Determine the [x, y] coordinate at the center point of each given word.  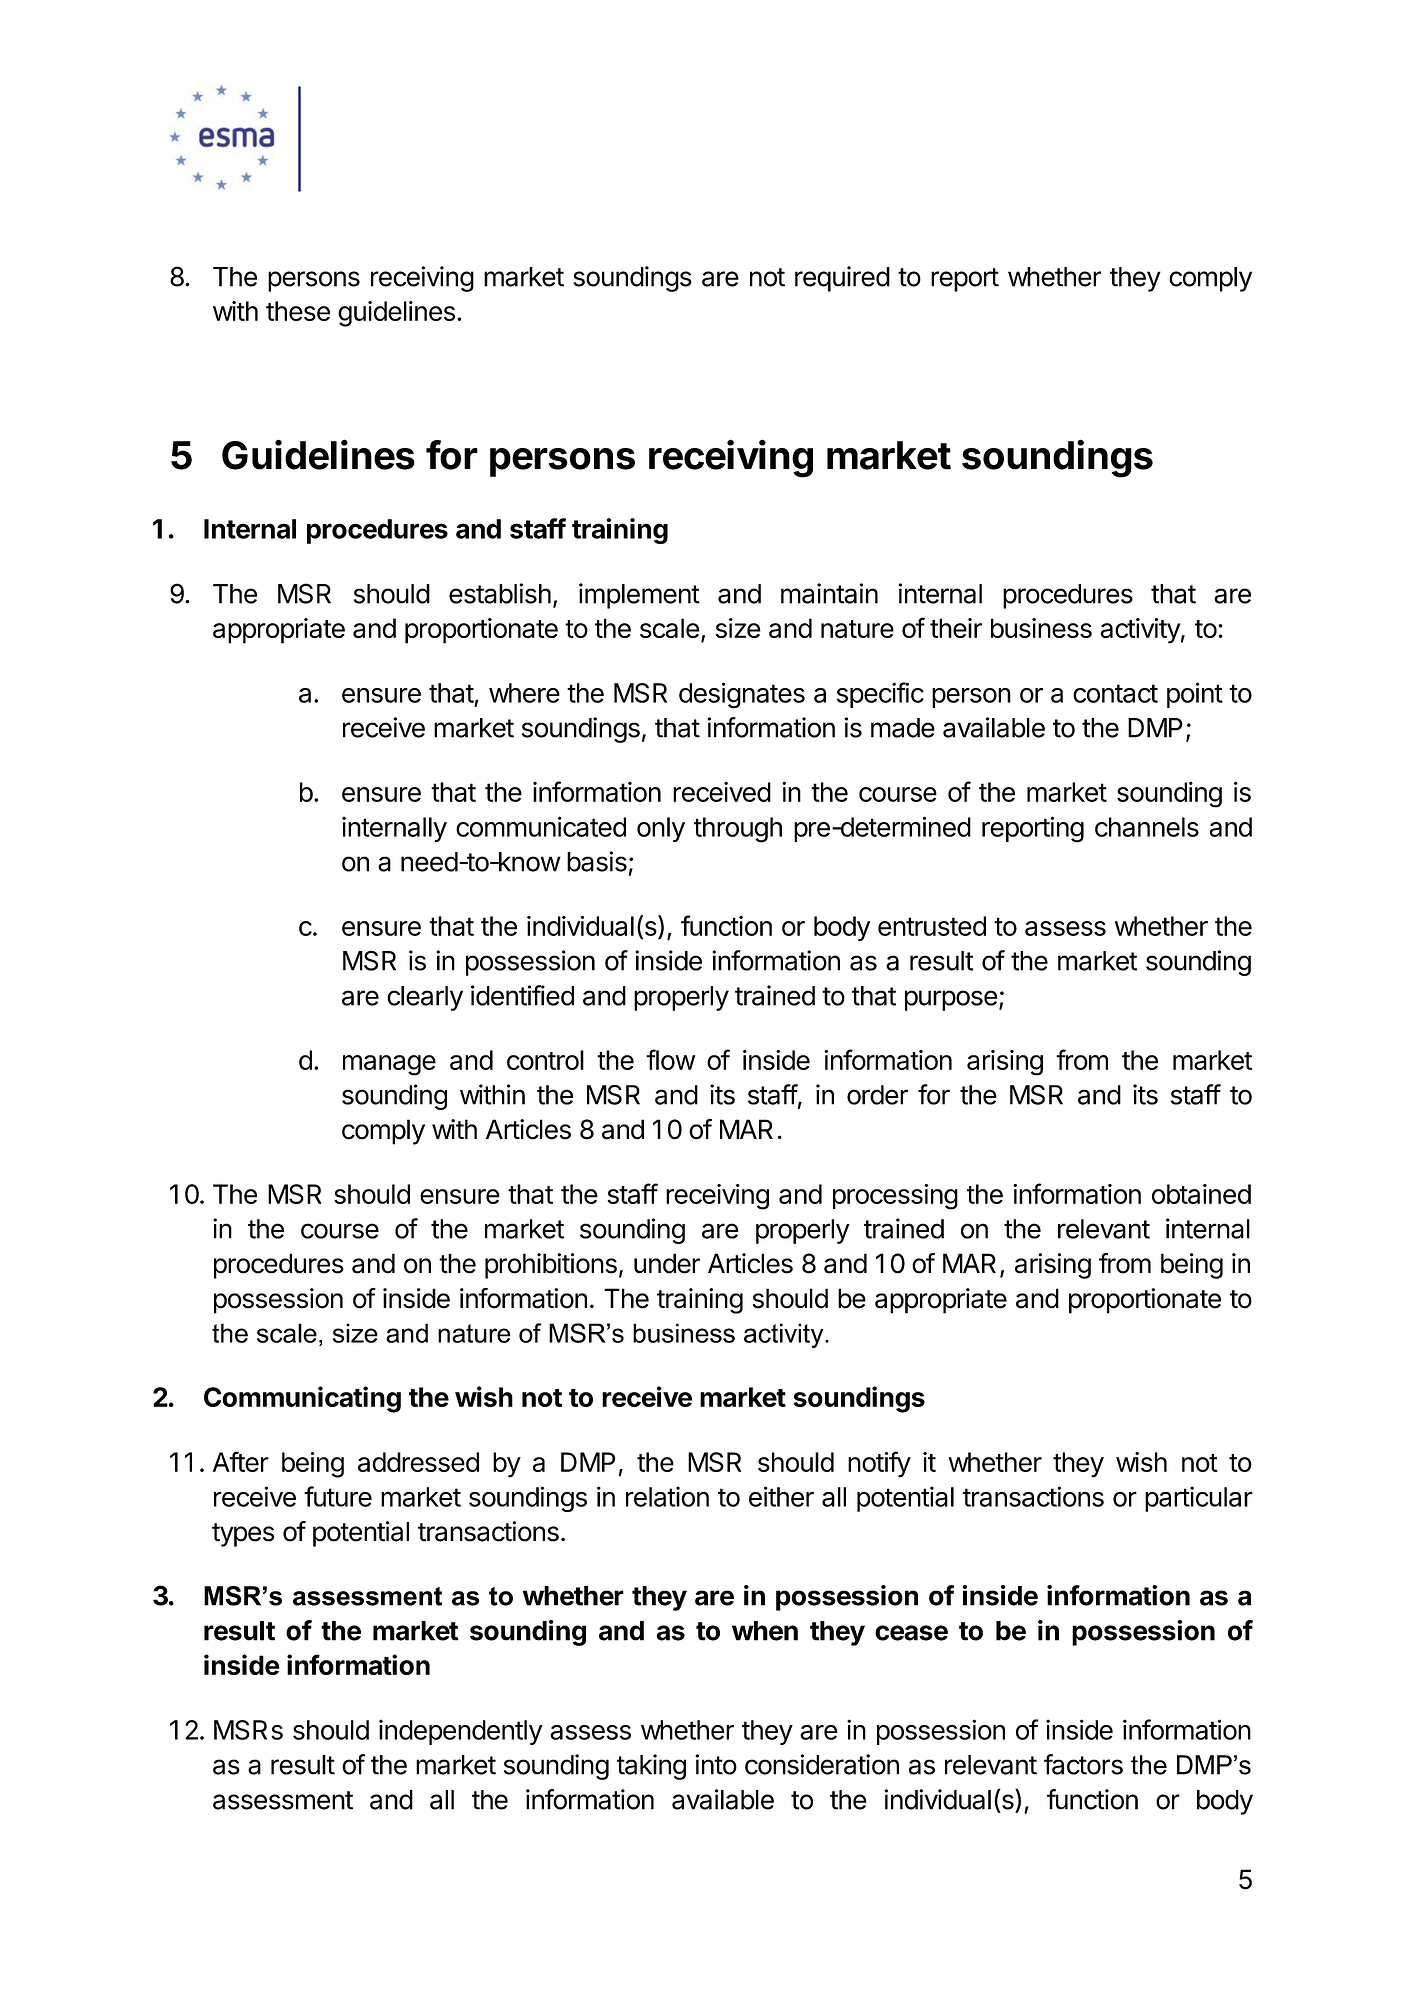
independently [461, 1732]
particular [1199, 1499]
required [842, 279]
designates [742, 695]
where [524, 693]
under [667, 1263]
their [956, 628]
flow [670, 1059]
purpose [951, 1000]
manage [389, 1065]
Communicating [302, 1399]
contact [1115, 693]
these [298, 311]
